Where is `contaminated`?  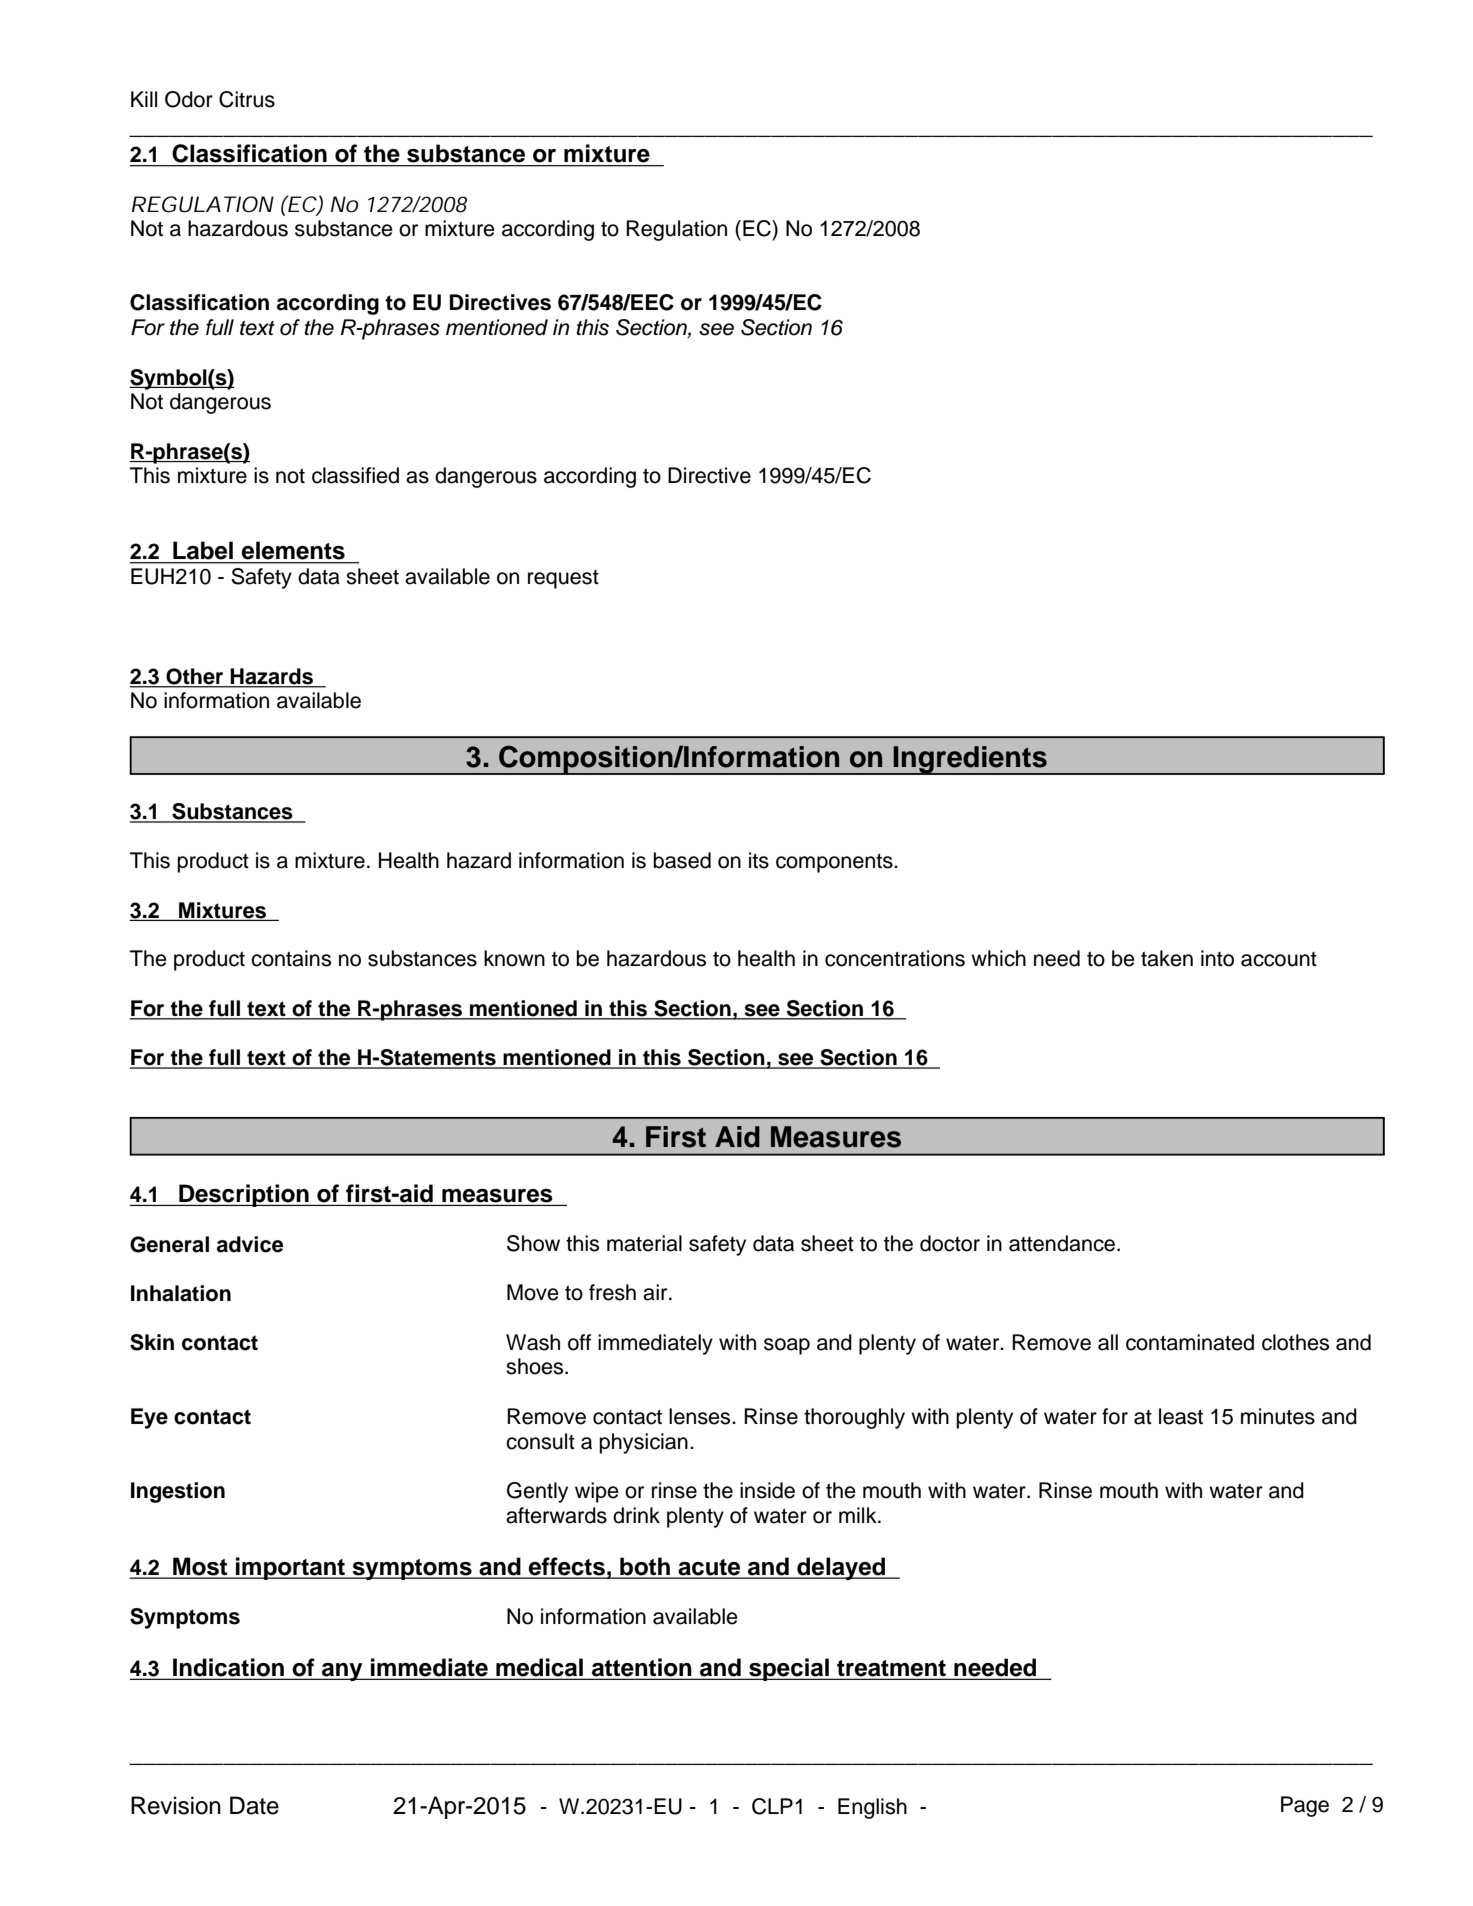
contaminated is located at coordinates (1190, 1342).
